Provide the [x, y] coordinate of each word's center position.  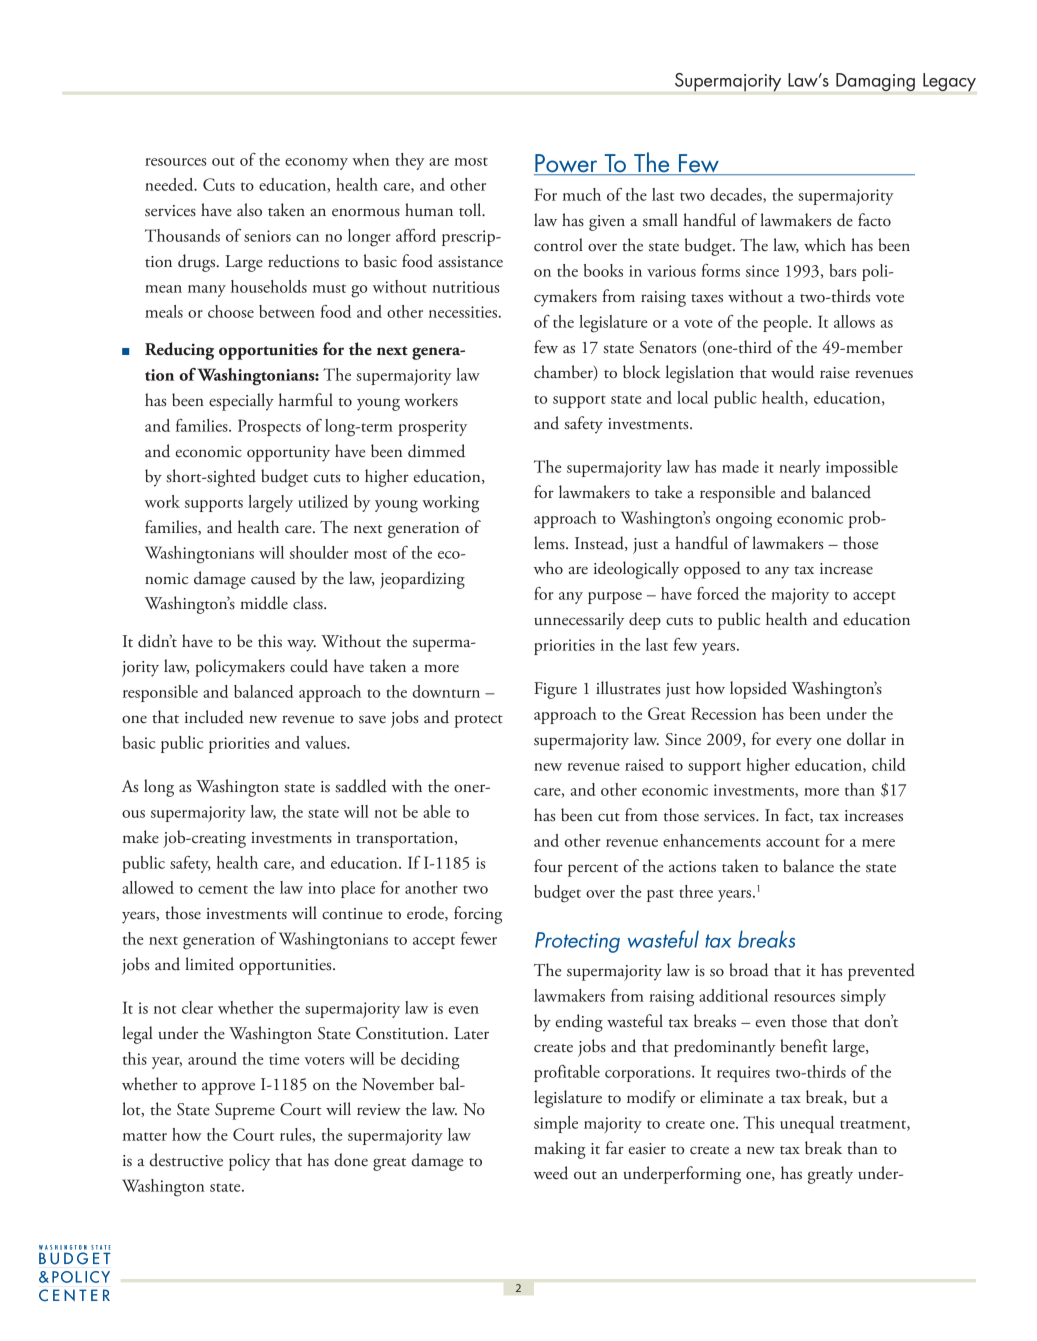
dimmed [436, 451]
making [560, 1150]
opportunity [288, 454]
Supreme [245, 1111]
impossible [862, 468]
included [214, 717]
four [548, 866]
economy [316, 164]
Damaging [875, 82]
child [889, 764]
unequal [807, 1124]
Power [567, 164]
